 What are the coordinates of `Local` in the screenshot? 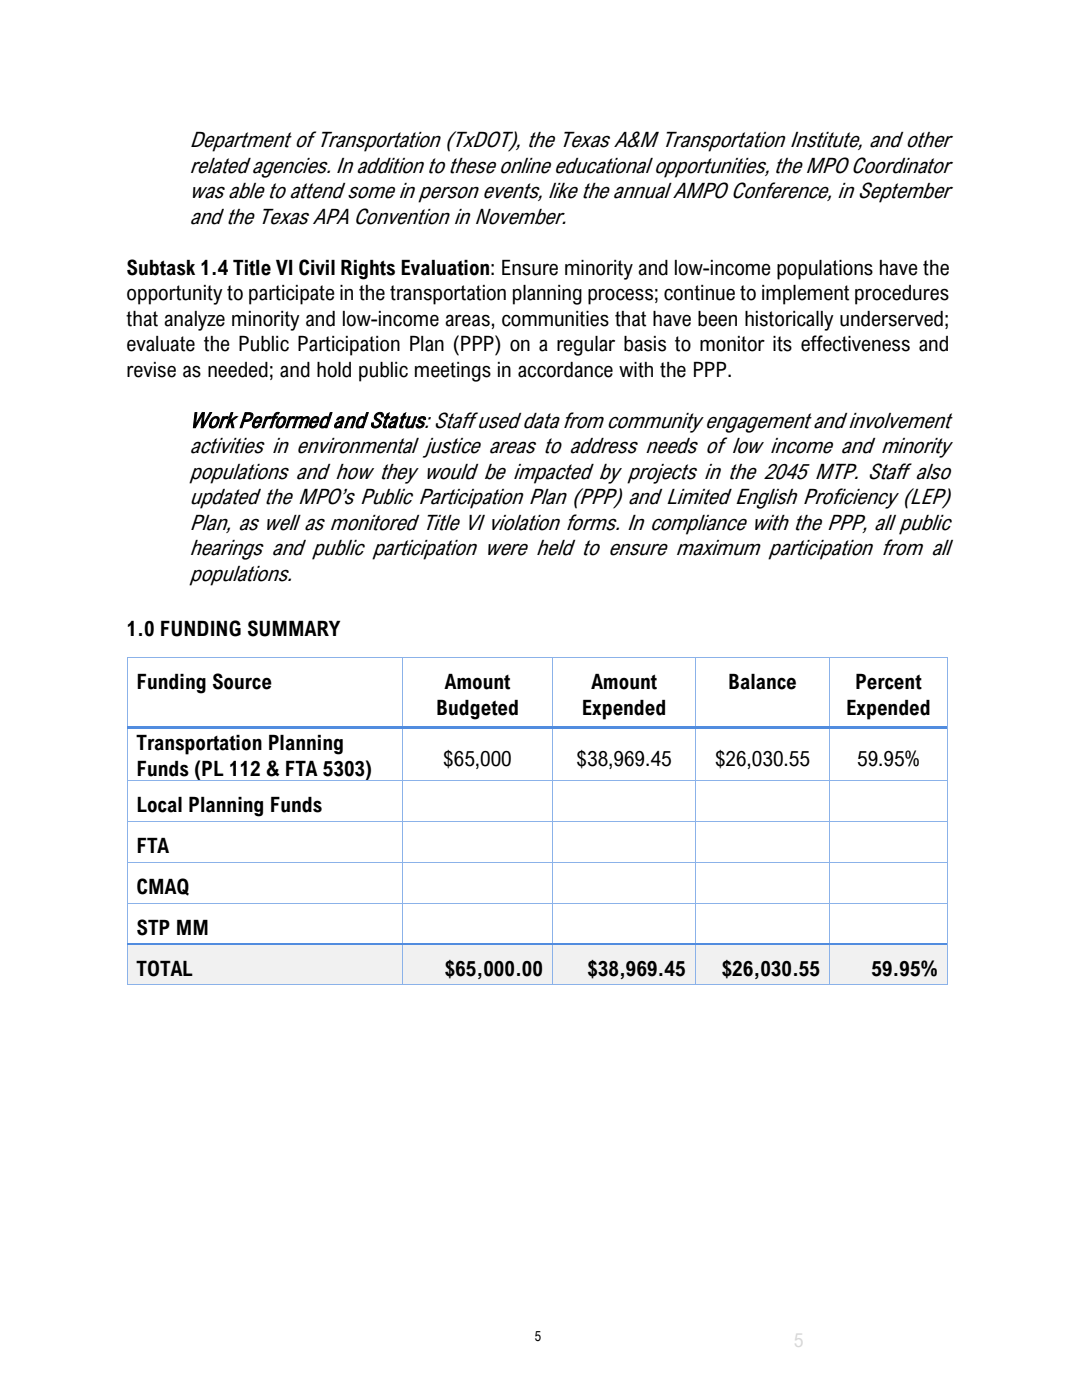 It's located at (159, 805).
